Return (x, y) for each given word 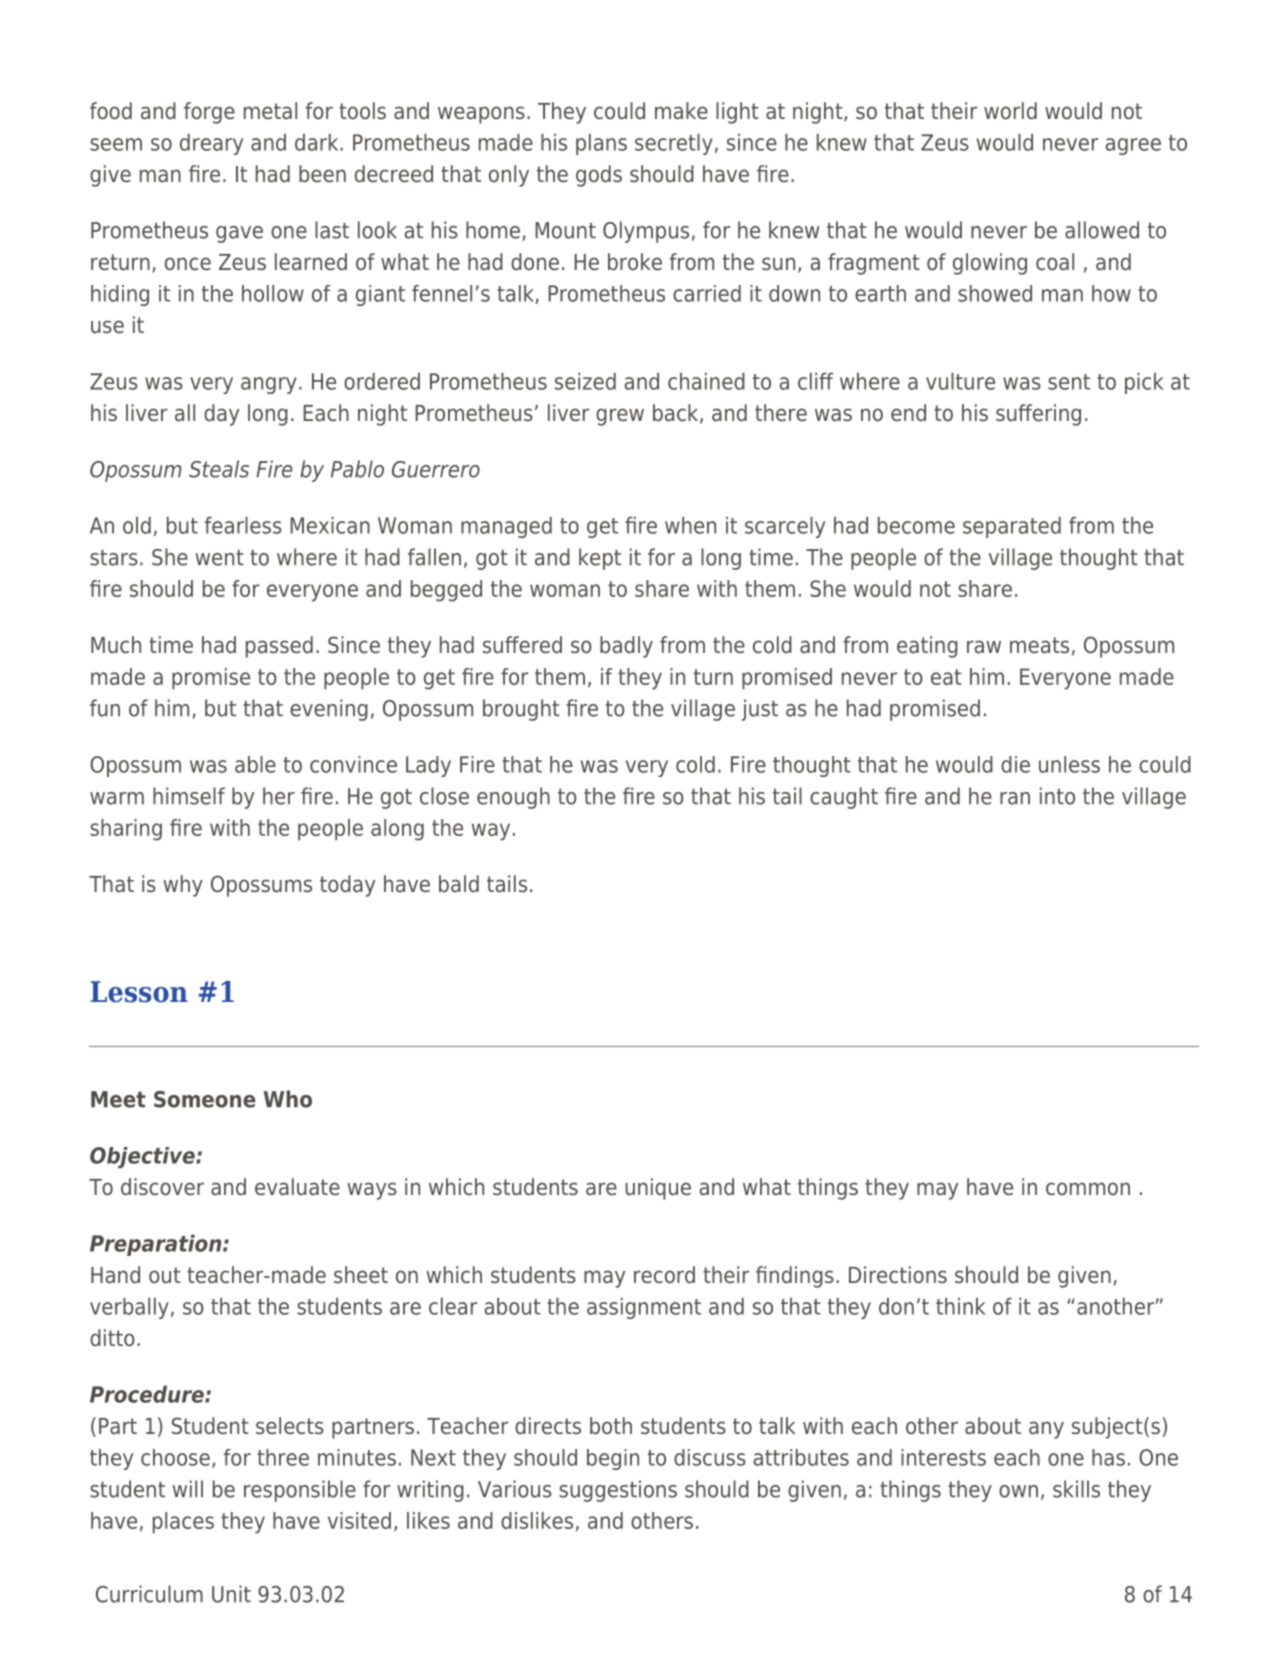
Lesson (139, 992)
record (664, 1275)
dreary (211, 144)
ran (1015, 798)
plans (601, 144)
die (1015, 764)
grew (620, 417)
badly (626, 647)
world (1010, 111)
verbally (129, 1308)
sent (1069, 382)
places (183, 1523)
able (255, 764)
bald (459, 884)
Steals (219, 469)
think (960, 1306)
